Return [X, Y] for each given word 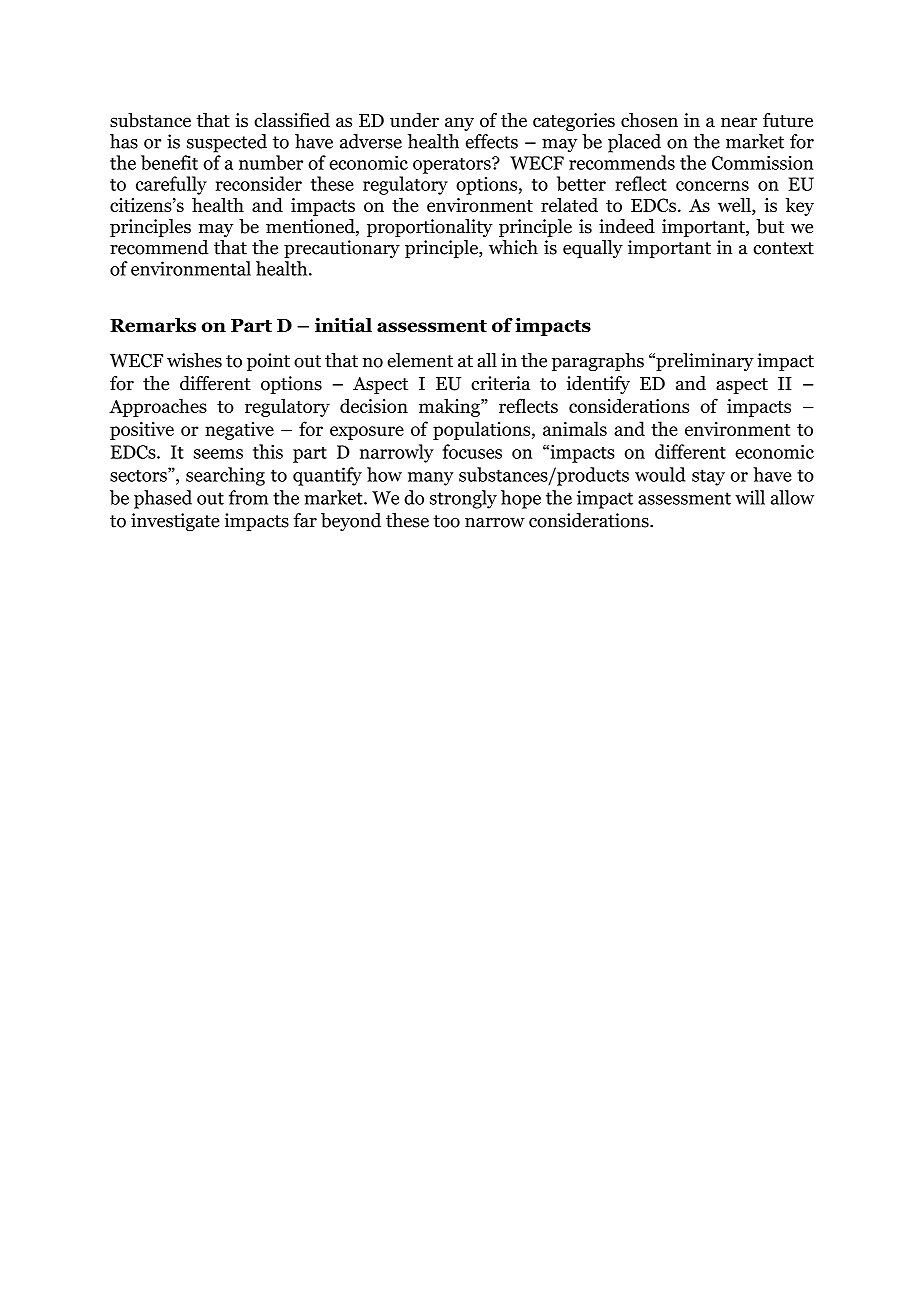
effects [492, 141]
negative [239, 431]
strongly [463, 499]
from [248, 497]
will [750, 497]
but [770, 226]
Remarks [153, 325]
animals [575, 428]
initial [343, 325]
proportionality [430, 228]
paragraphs [598, 362]
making [450, 407]
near [739, 122]
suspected [227, 143]
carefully [171, 185]
